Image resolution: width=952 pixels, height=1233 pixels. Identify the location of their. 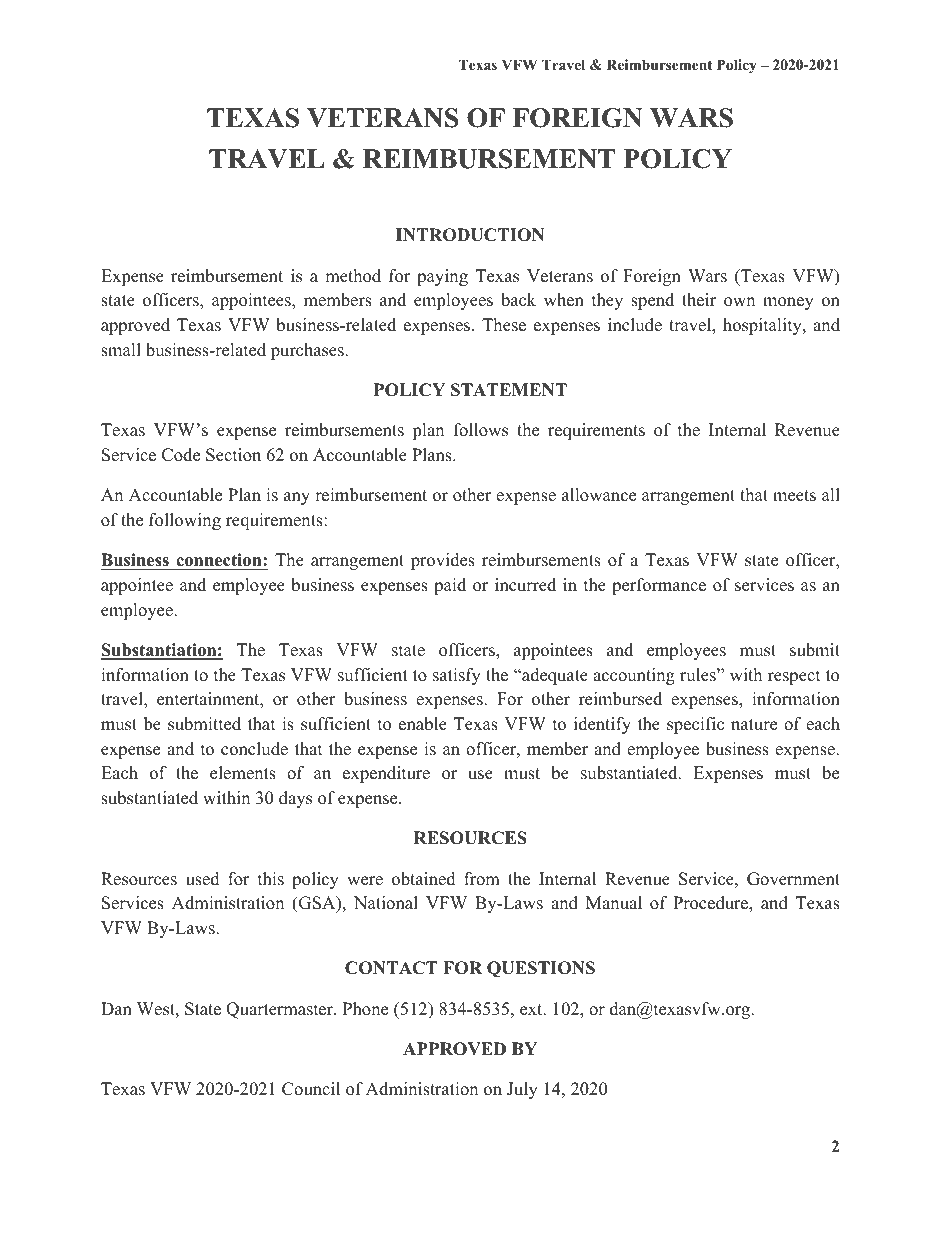
(699, 300).
